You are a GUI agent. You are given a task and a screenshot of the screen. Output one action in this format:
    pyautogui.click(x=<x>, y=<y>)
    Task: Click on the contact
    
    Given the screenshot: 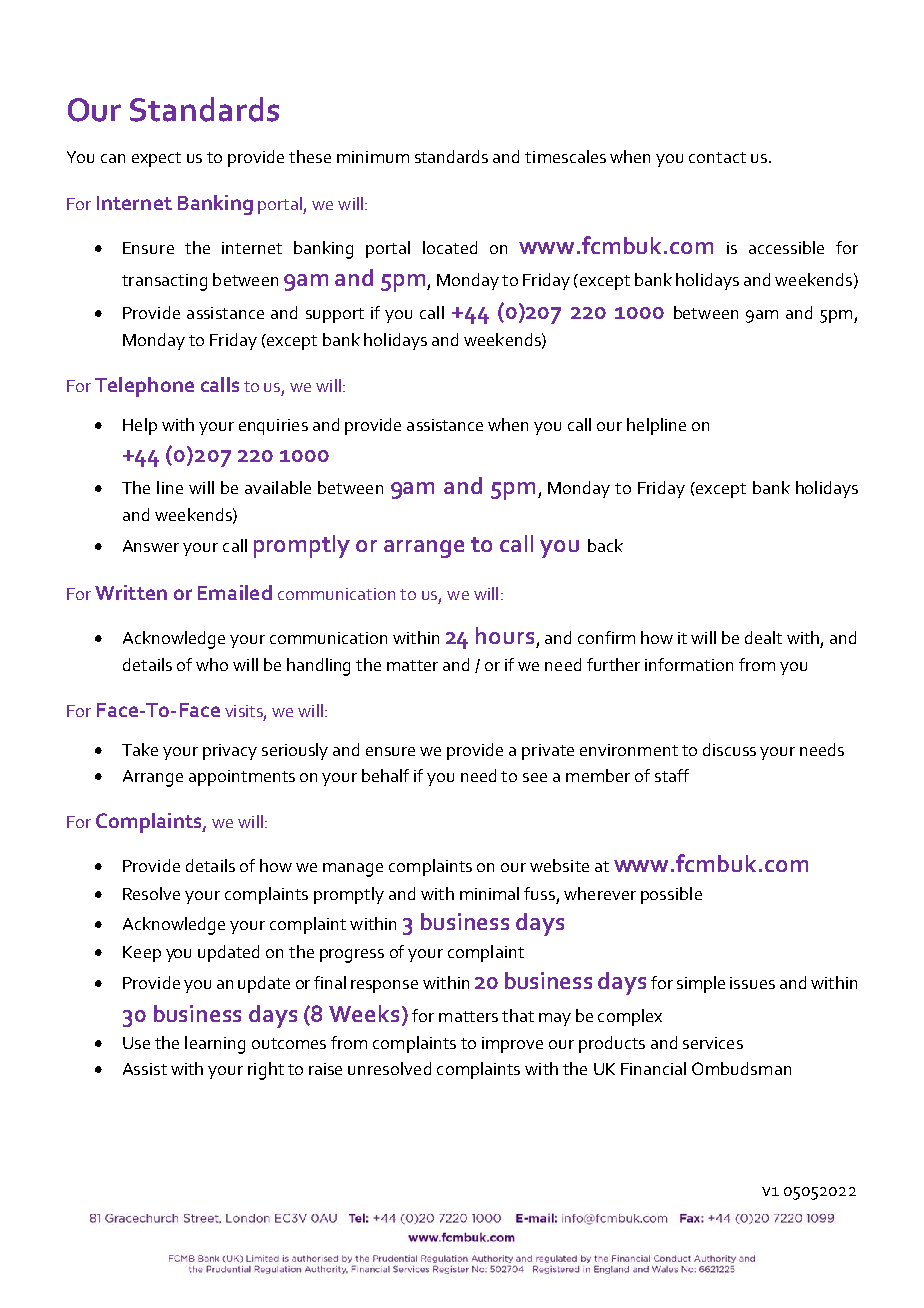 What is the action you would take?
    pyautogui.click(x=717, y=157)
